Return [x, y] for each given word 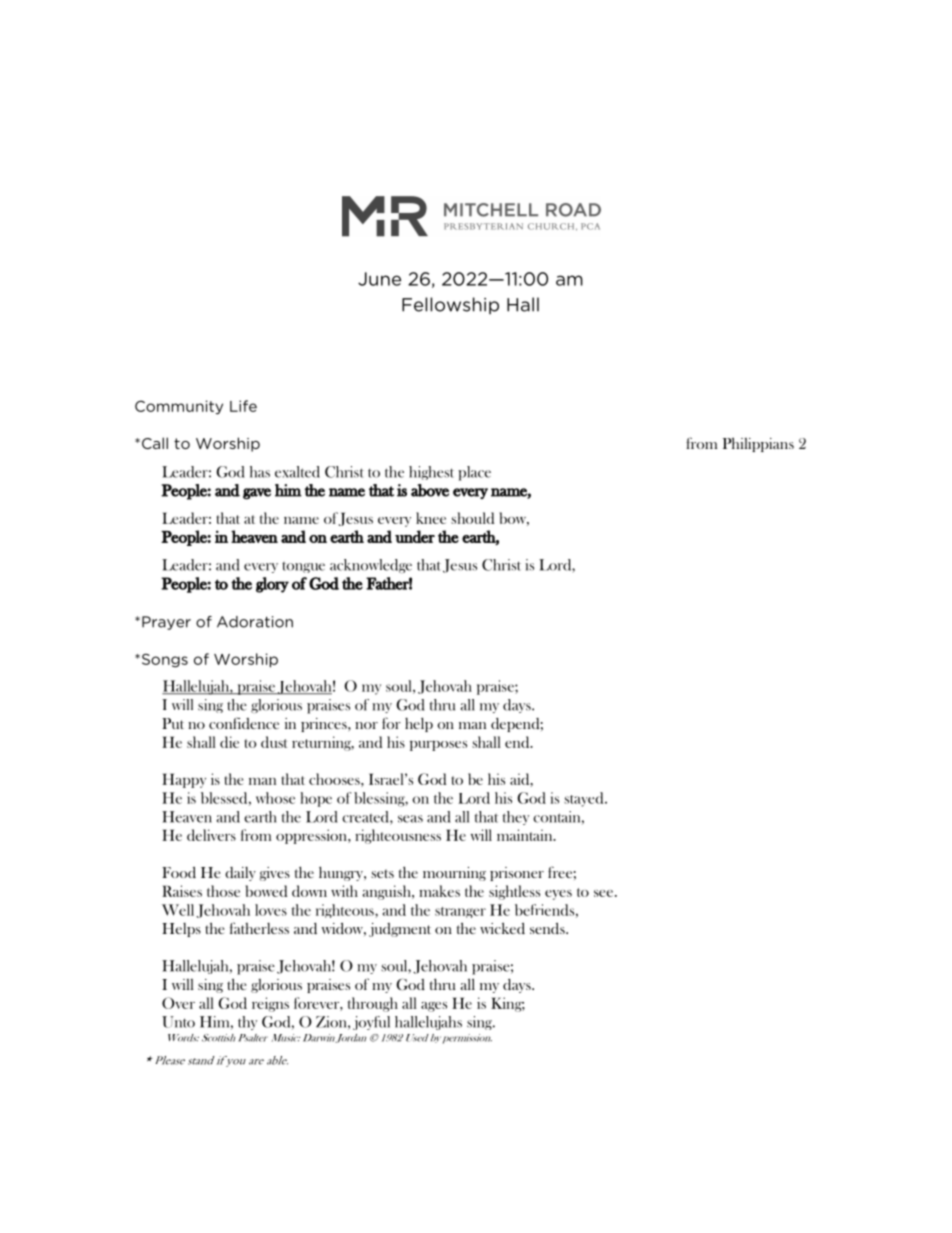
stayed [585, 799]
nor [366, 725]
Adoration [255, 622]
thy [247, 1023]
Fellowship [450, 305]
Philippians [758, 444]
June [379, 279]
